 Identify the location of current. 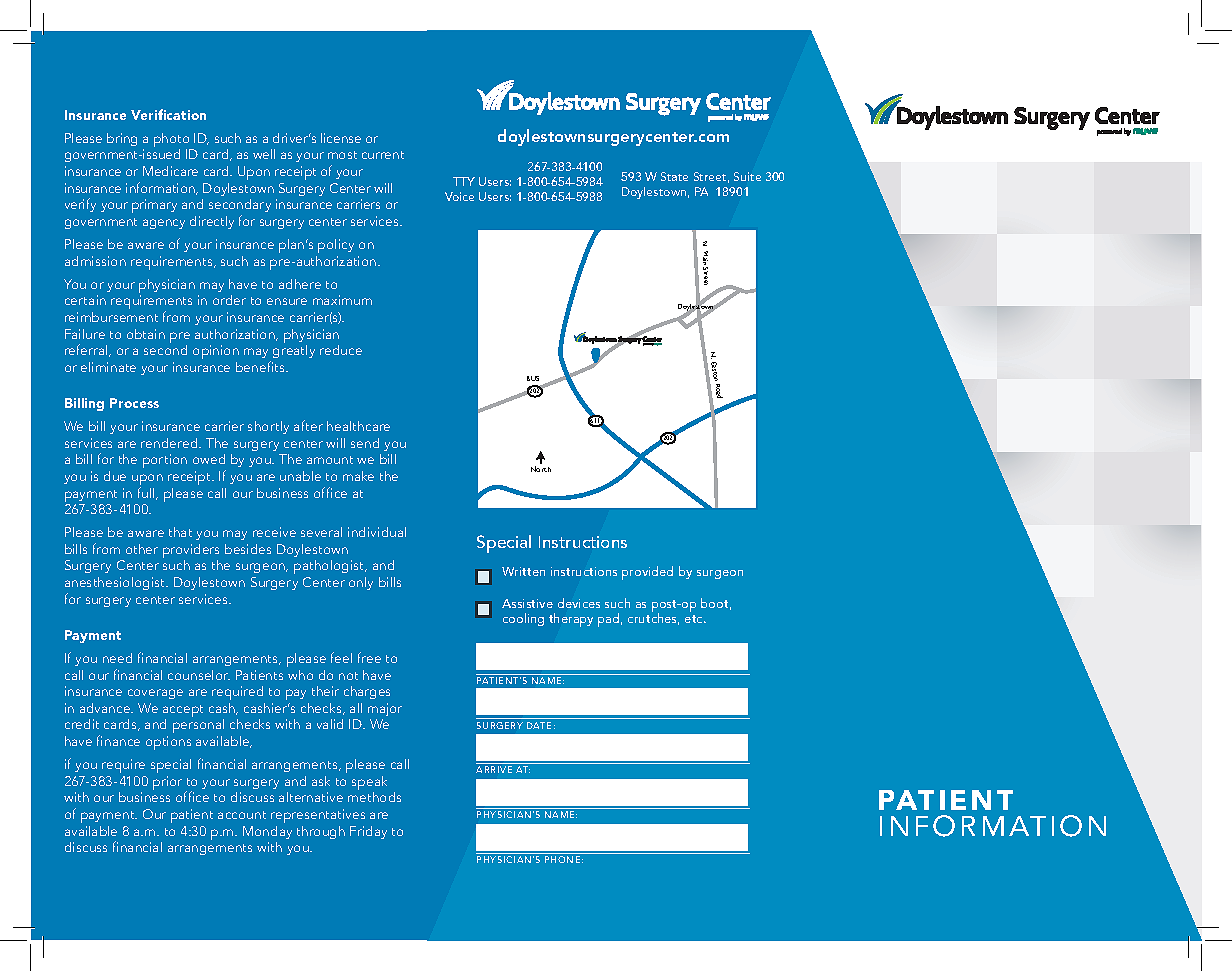
(383, 155).
